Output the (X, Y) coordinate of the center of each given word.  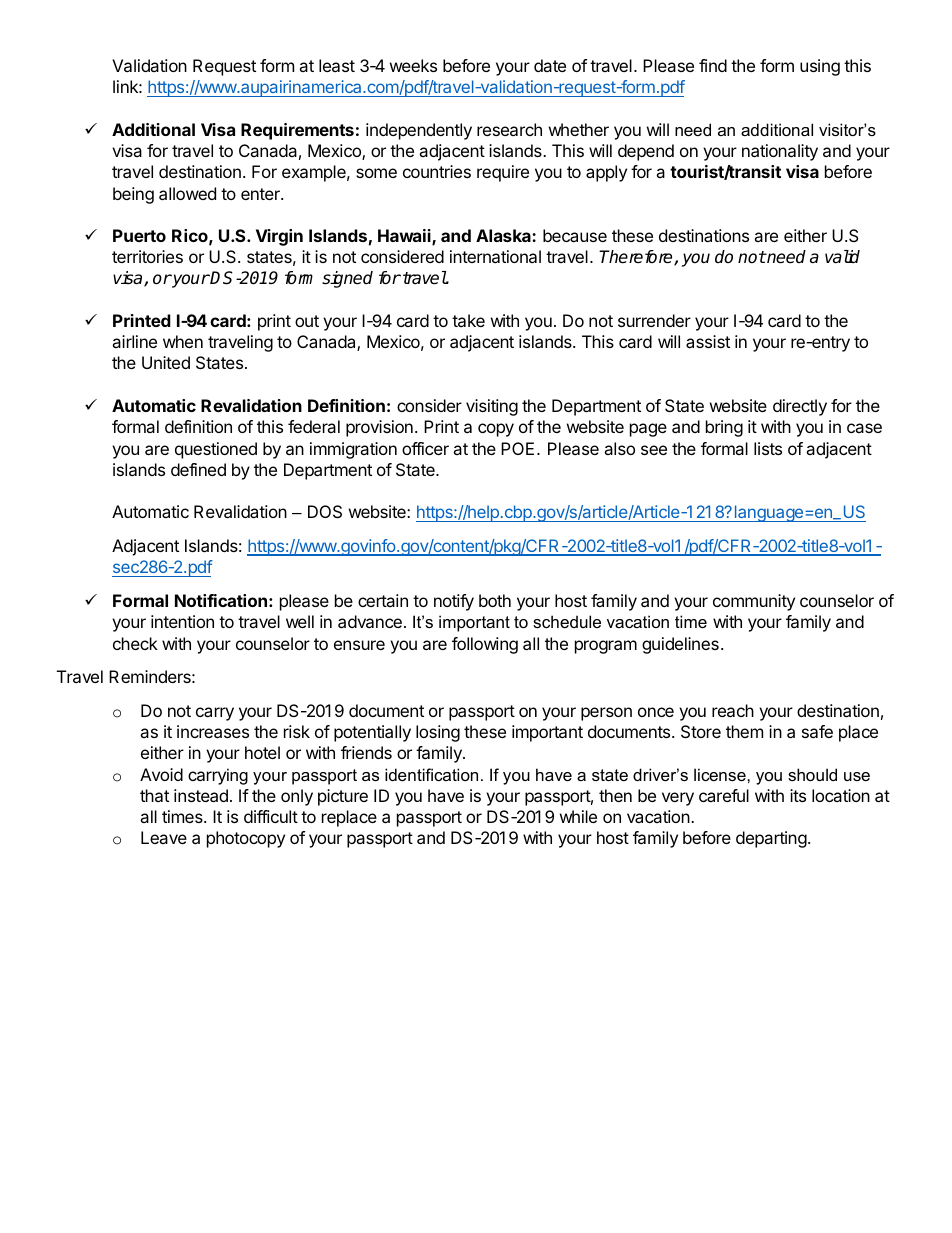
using (820, 67)
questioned (216, 450)
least (337, 65)
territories (147, 256)
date (550, 65)
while (578, 816)
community (754, 602)
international (495, 256)
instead (201, 795)
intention (182, 621)
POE (517, 448)
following (485, 645)
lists (768, 448)
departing (771, 839)
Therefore (637, 258)
